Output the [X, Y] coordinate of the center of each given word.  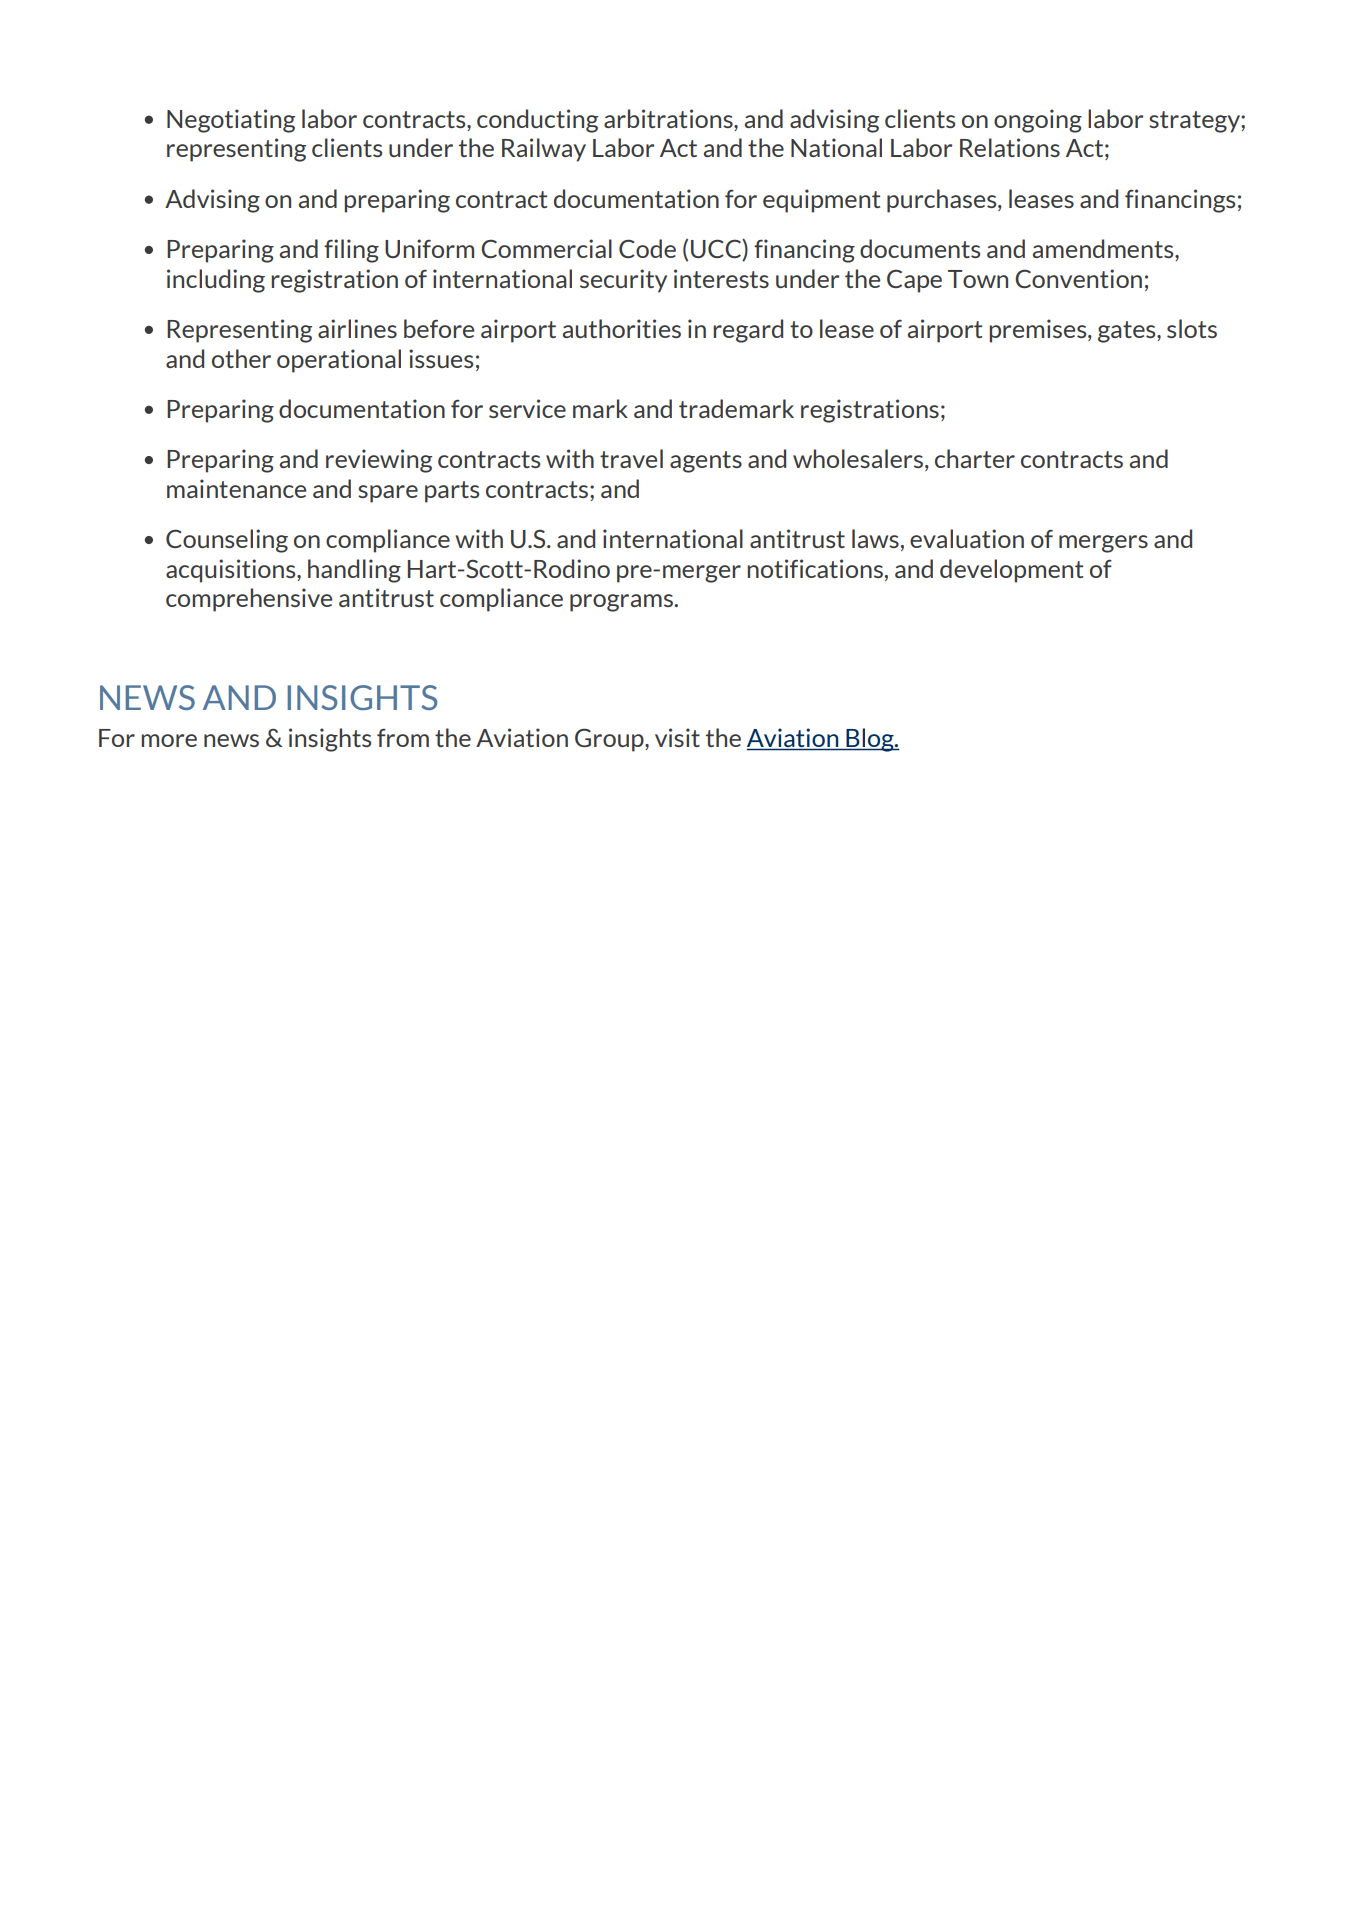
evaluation [967, 538]
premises [1039, 331]
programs [622, 603]
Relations [1010, 147]
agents [706, 462]
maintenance [236, 488]
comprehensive [249, 600]
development [1011, 571]
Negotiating [231, 121]
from [403, 737]
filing [351, 251]
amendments [1104, 250]
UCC [717, 250]
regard [748, 331]
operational [339, 361]
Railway [544, 150]
